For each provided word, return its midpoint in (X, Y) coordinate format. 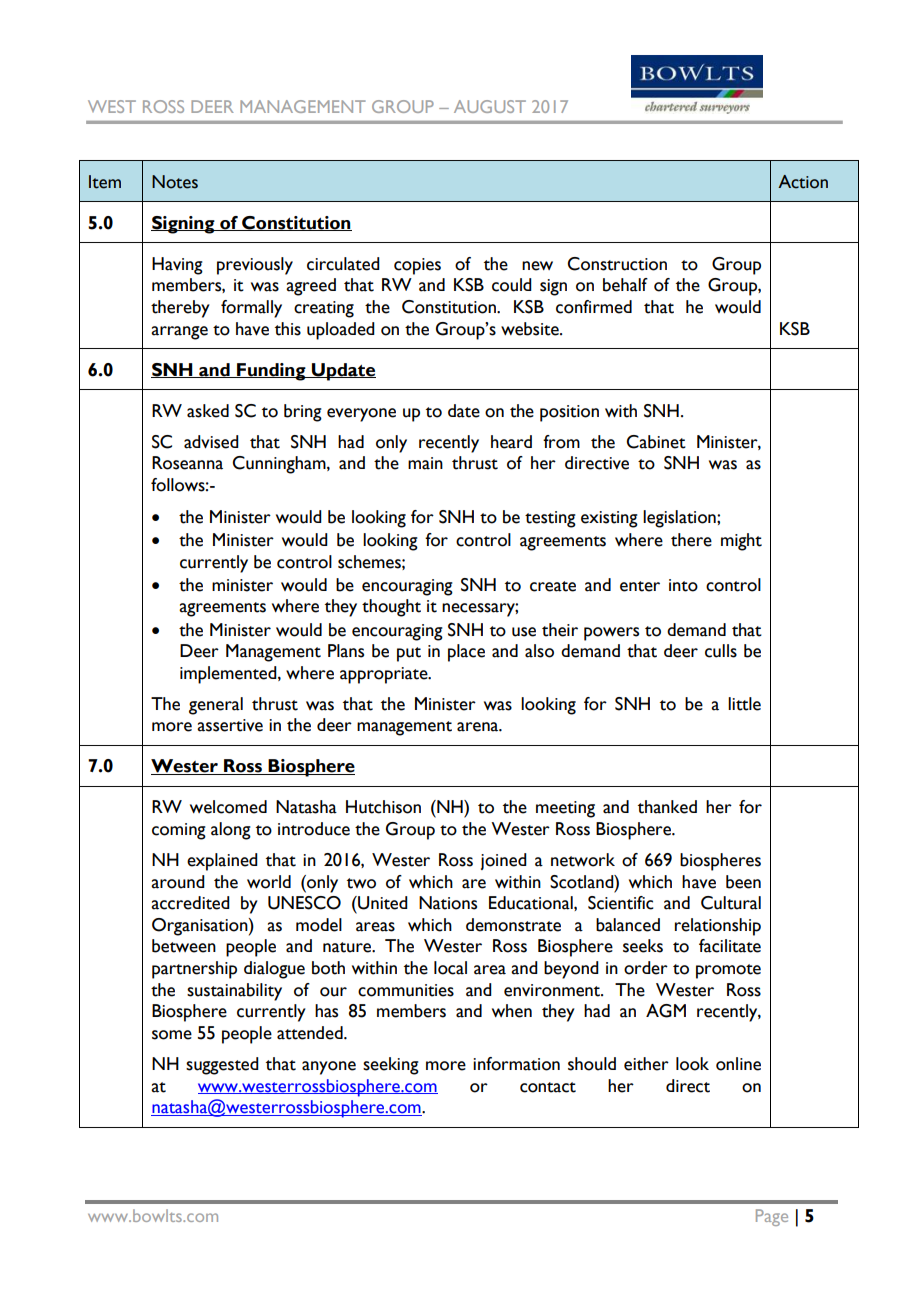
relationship (718, 927)
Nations (448, 903)
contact (548, 1087)
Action (803, 182)
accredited (190, 903)
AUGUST (490, 106)
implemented (229, 675)
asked (208, 411)
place (466, 653)
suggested (222, 1066)
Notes (175, 182)
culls (721, 651)
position (569, 413)
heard (511, 442)
